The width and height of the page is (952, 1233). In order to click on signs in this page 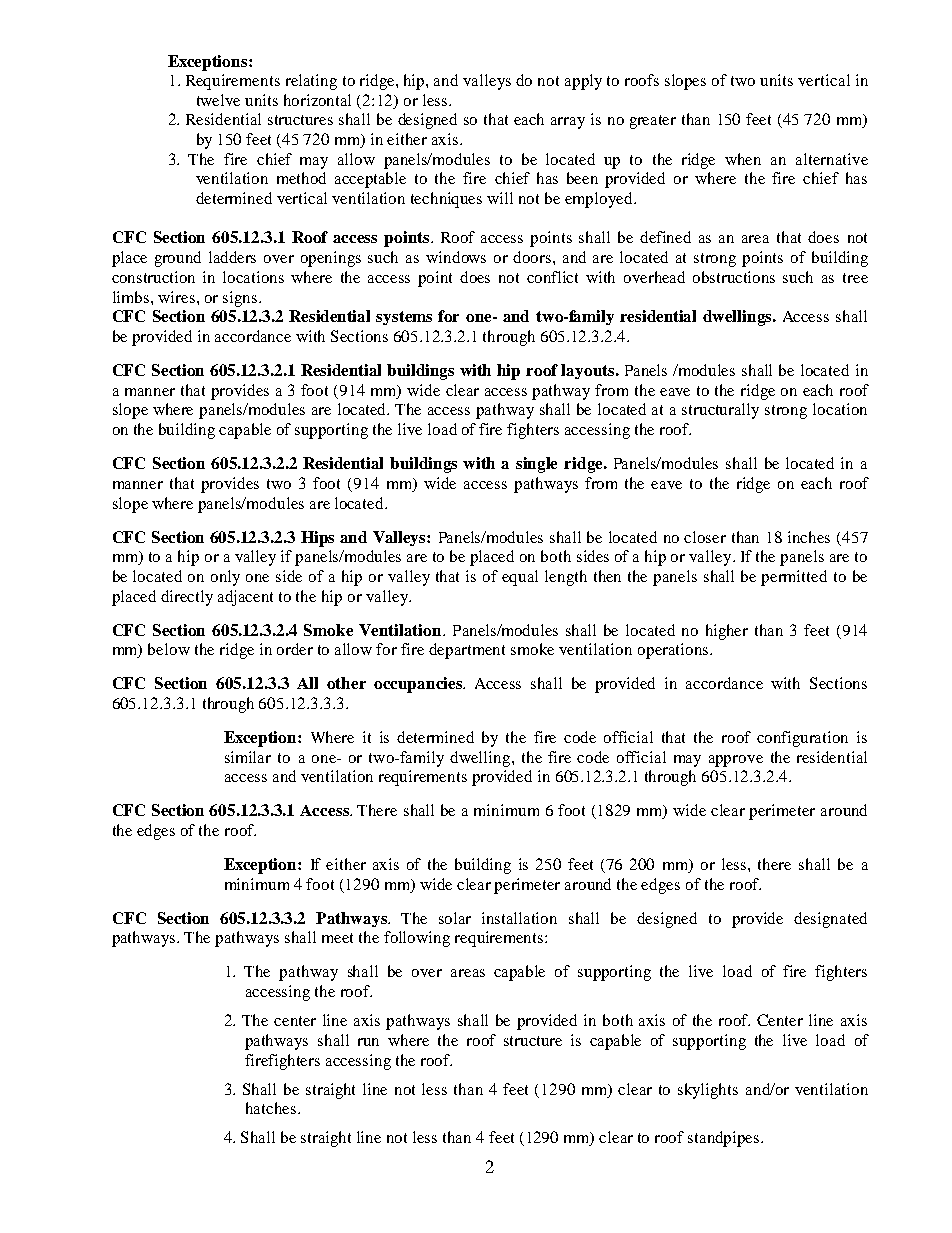, I will do `click(241, 299)`.
